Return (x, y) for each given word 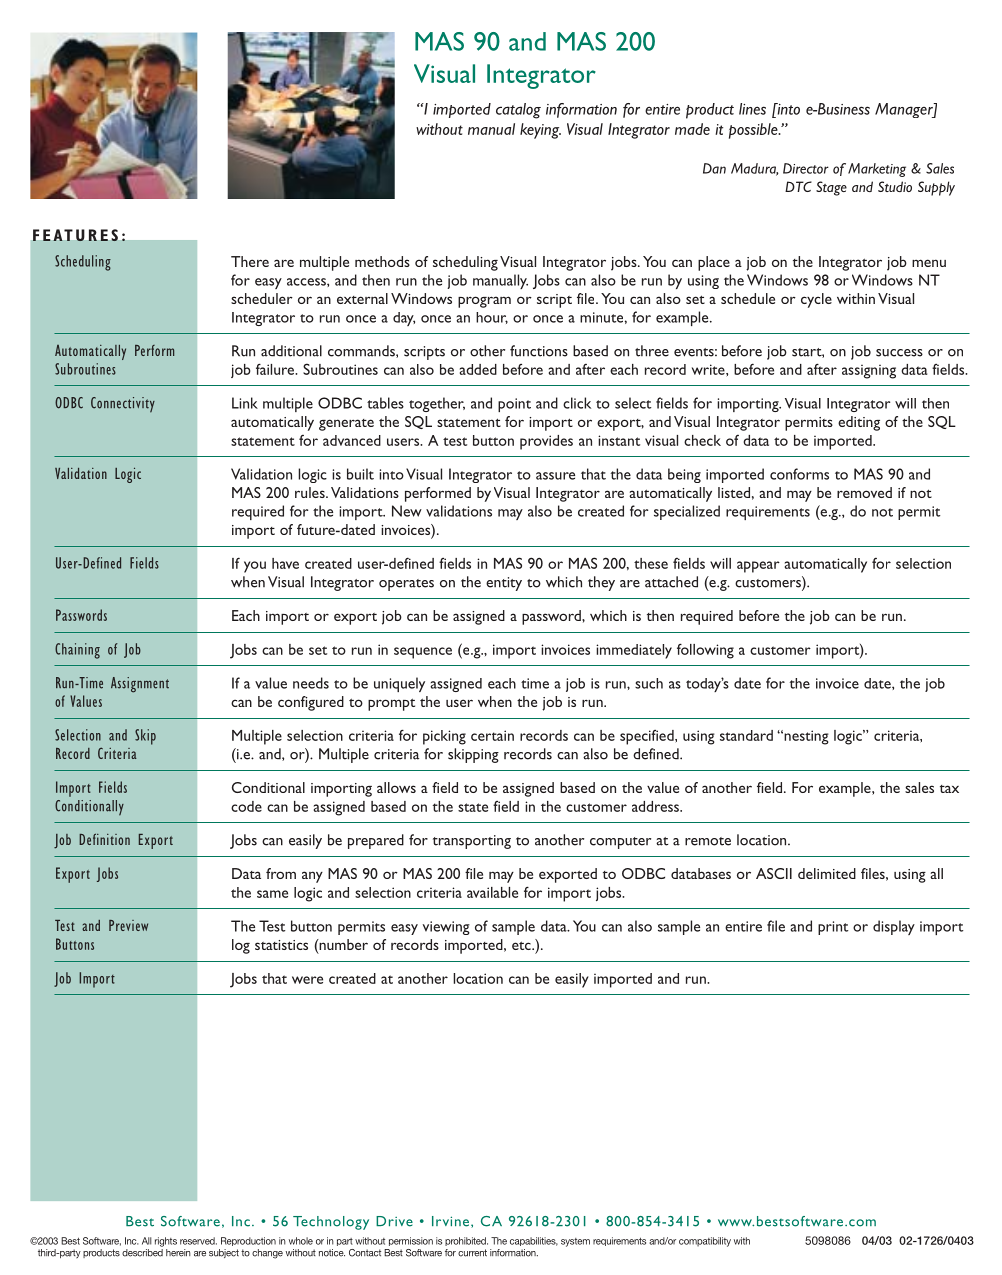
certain (492, 735)
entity (504, 584)
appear (758, 567)
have (285, 563)
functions (539, 351)
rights (166, 1242)
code (246, 806)
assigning (869, 371)
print (833, 928)
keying (540, 131)
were (307, 980)
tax (949, 789)
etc (522, 945)
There (250, 261)
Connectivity (123, 405)
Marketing (877, 170)
